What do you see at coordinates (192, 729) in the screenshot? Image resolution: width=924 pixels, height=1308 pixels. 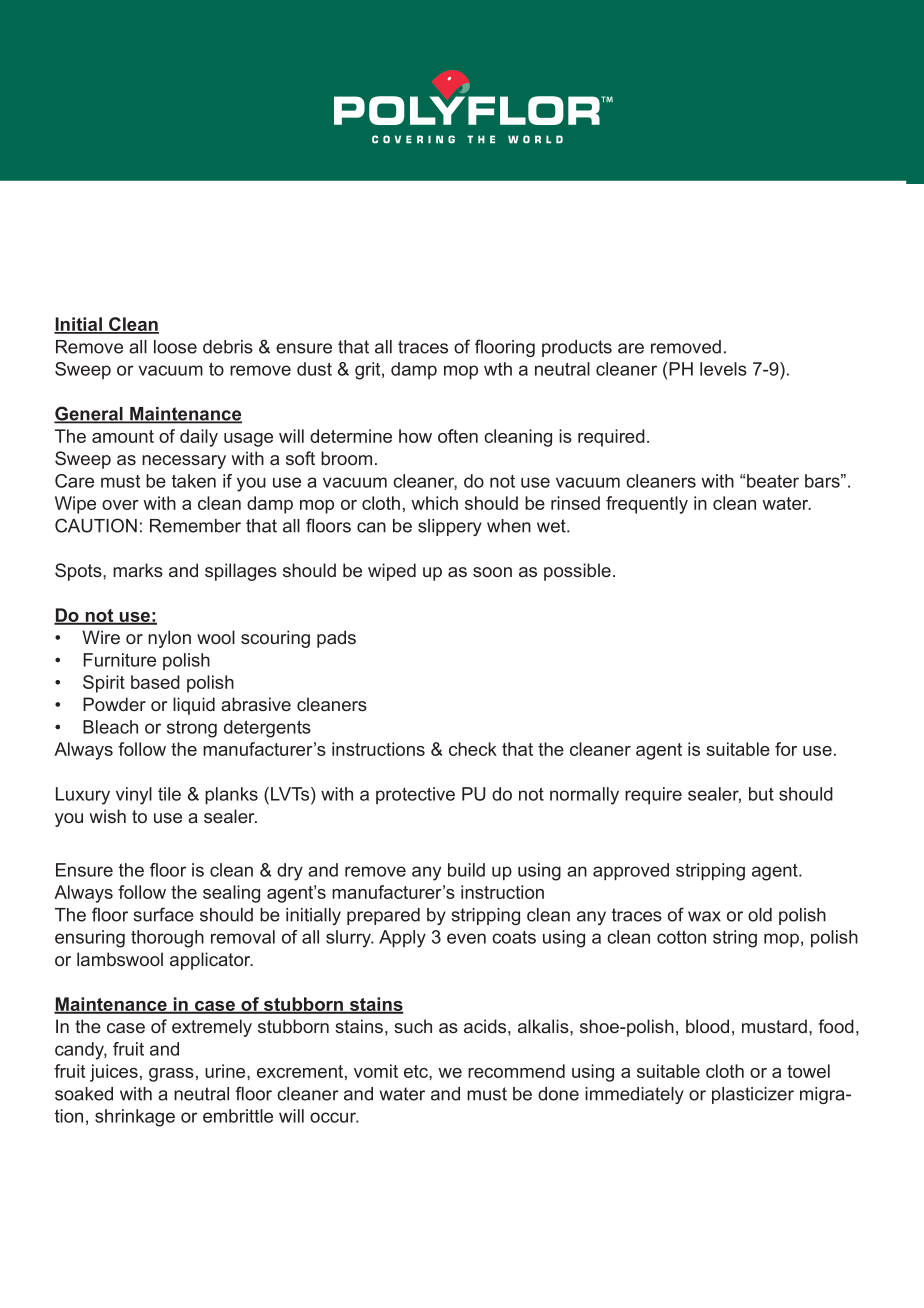 I see `strong` at bounding box center [192, 729].
